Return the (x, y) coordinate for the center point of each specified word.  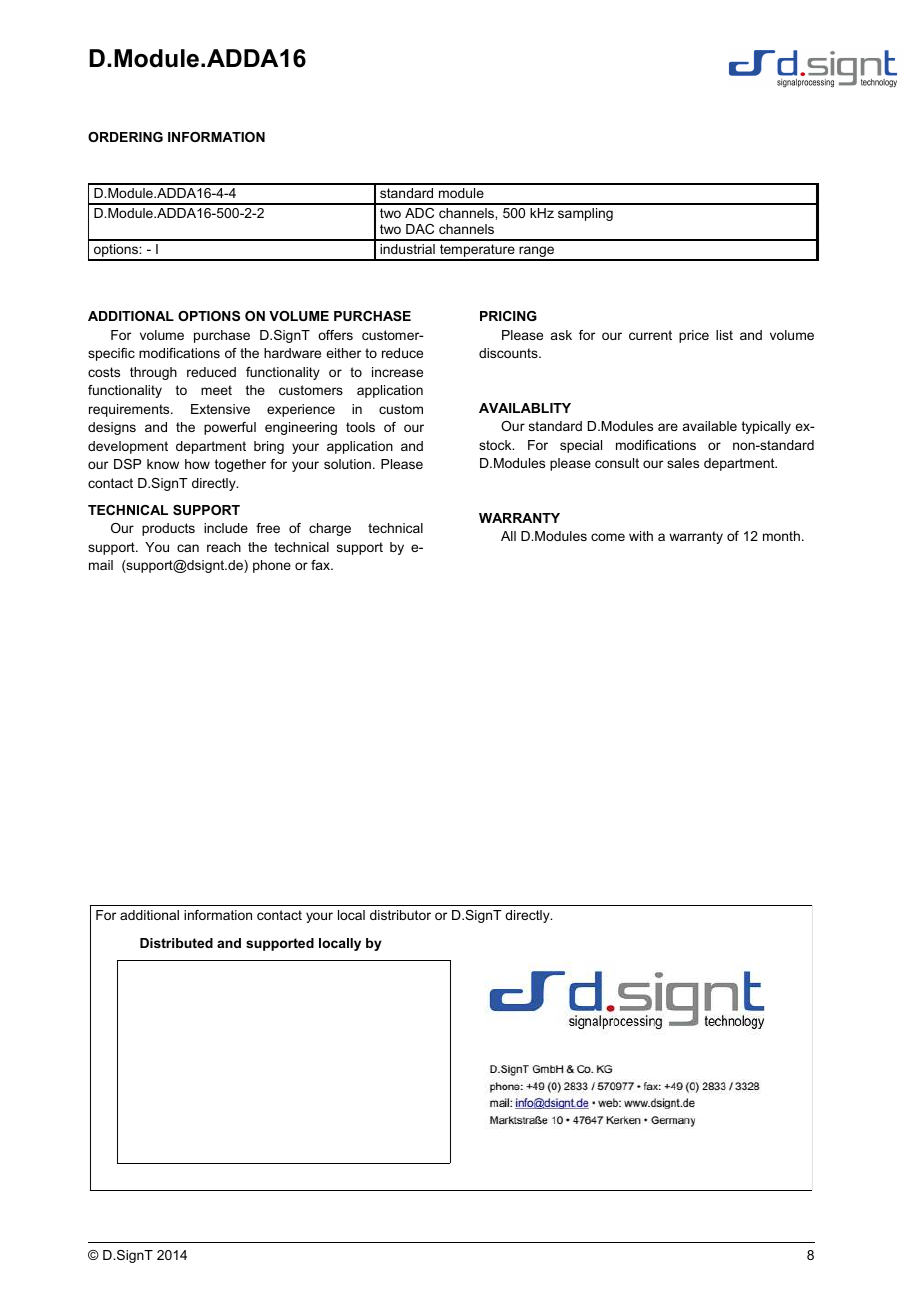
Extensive (220, 409)
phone (272, 566)
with (641, 536)
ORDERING (125, 137)
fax (321, 565)
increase (397, 372)
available (710, 426)
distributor (400, 915)
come (608, 537)
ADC (419, 213)
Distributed (176, 943)
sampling (585, 214)
